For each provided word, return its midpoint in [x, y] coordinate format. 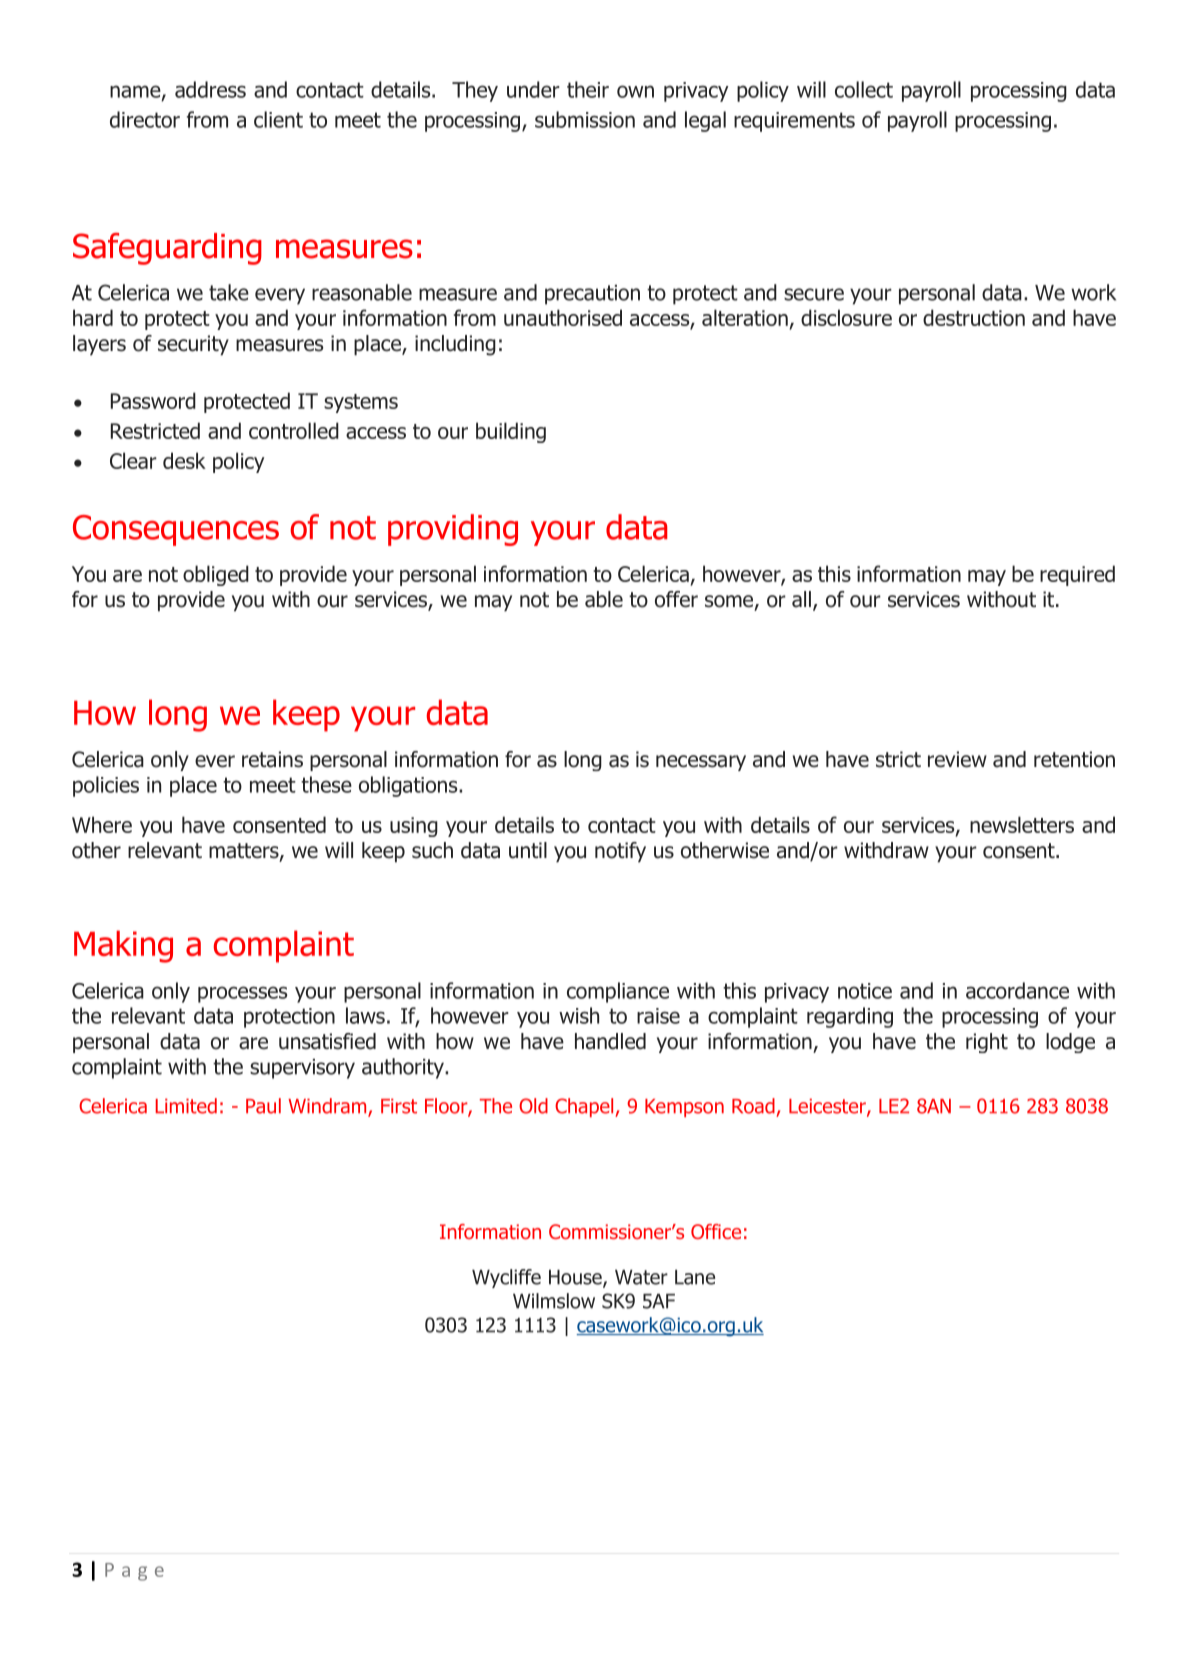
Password [153, 400]
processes [242, 994]
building [511, 432]
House [576, 1278]
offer [676, 599]
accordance [1017, 990]
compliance [618, 992]
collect [864, 89]
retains [272, 759]
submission [585, 119]
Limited [186, 1106]
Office [716, 1231]
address [210, 89]
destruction [974, 317]
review [957, 759]
